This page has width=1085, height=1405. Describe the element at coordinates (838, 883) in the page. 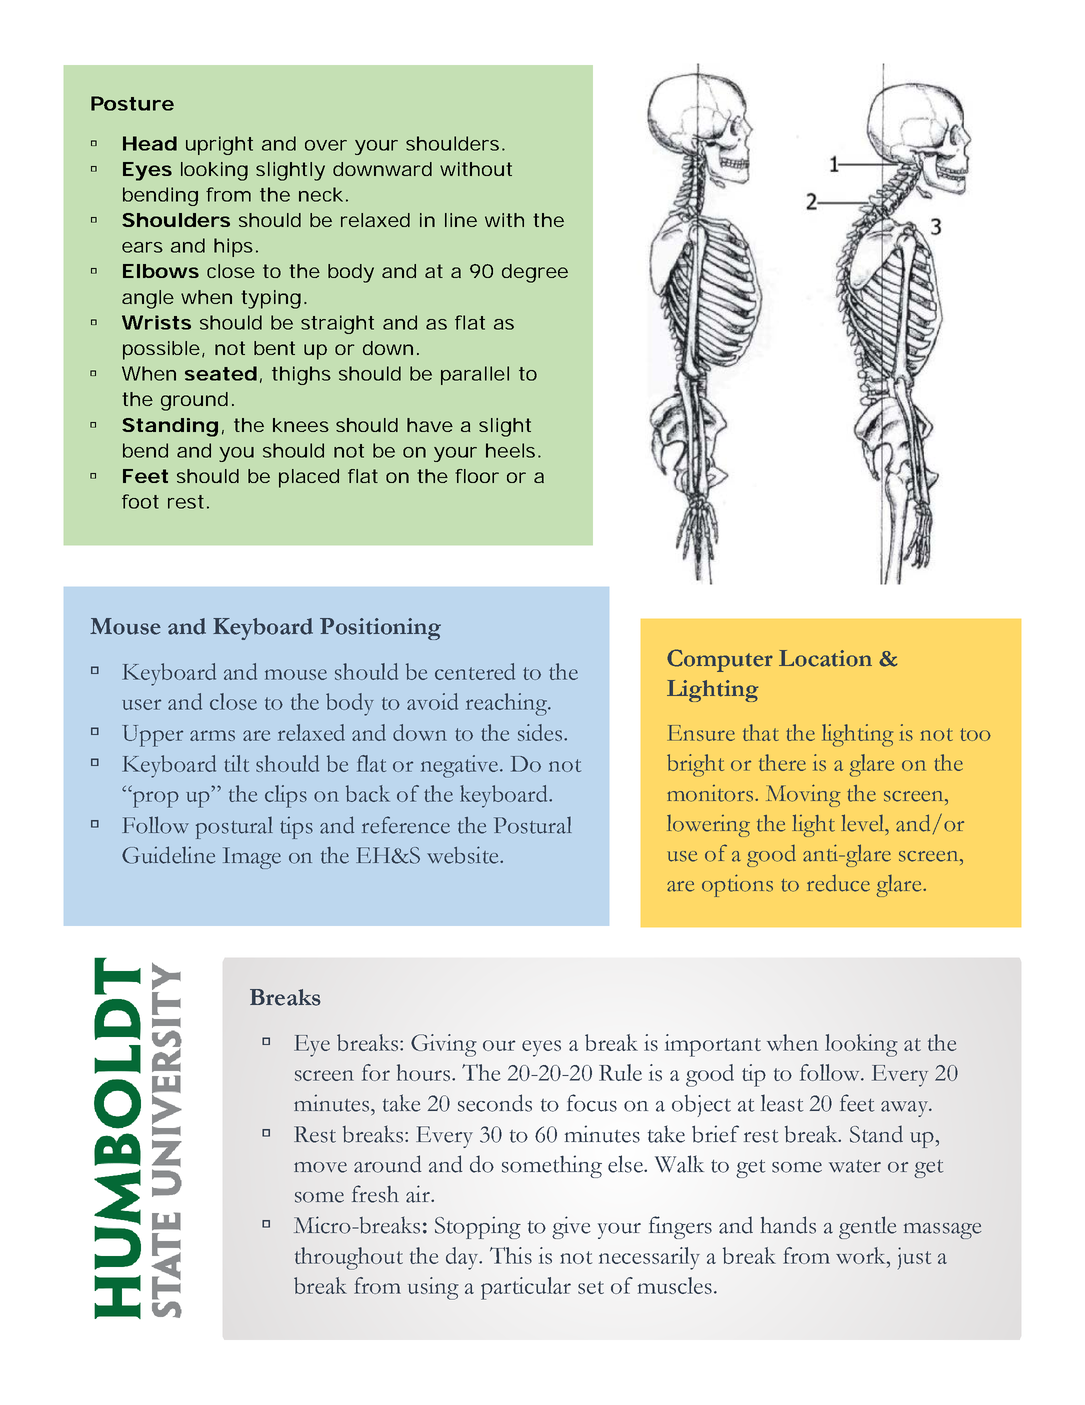

I see `reduce` at that location.
